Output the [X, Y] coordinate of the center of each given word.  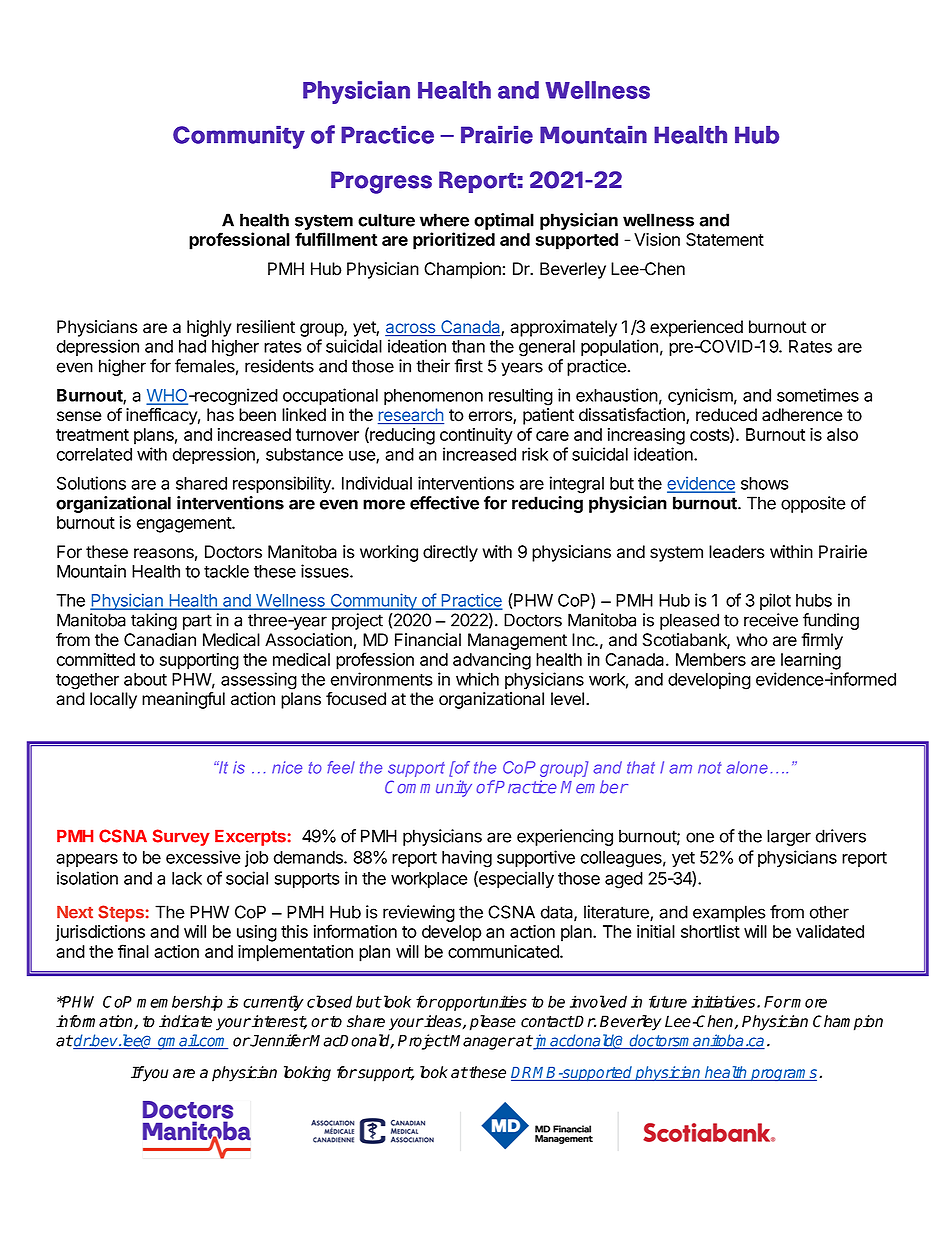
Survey [181, 837]
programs [784, 1075]
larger [789, 837]
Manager [482, 1042]
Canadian [160, 640]
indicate [185, 1021]
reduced [726, 415]
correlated [94, 454]
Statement [725, 239]
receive [771, 620]
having [467, 859]
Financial [428, 640]
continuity [476, 436]
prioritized [454, 241]
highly [209, 328]
